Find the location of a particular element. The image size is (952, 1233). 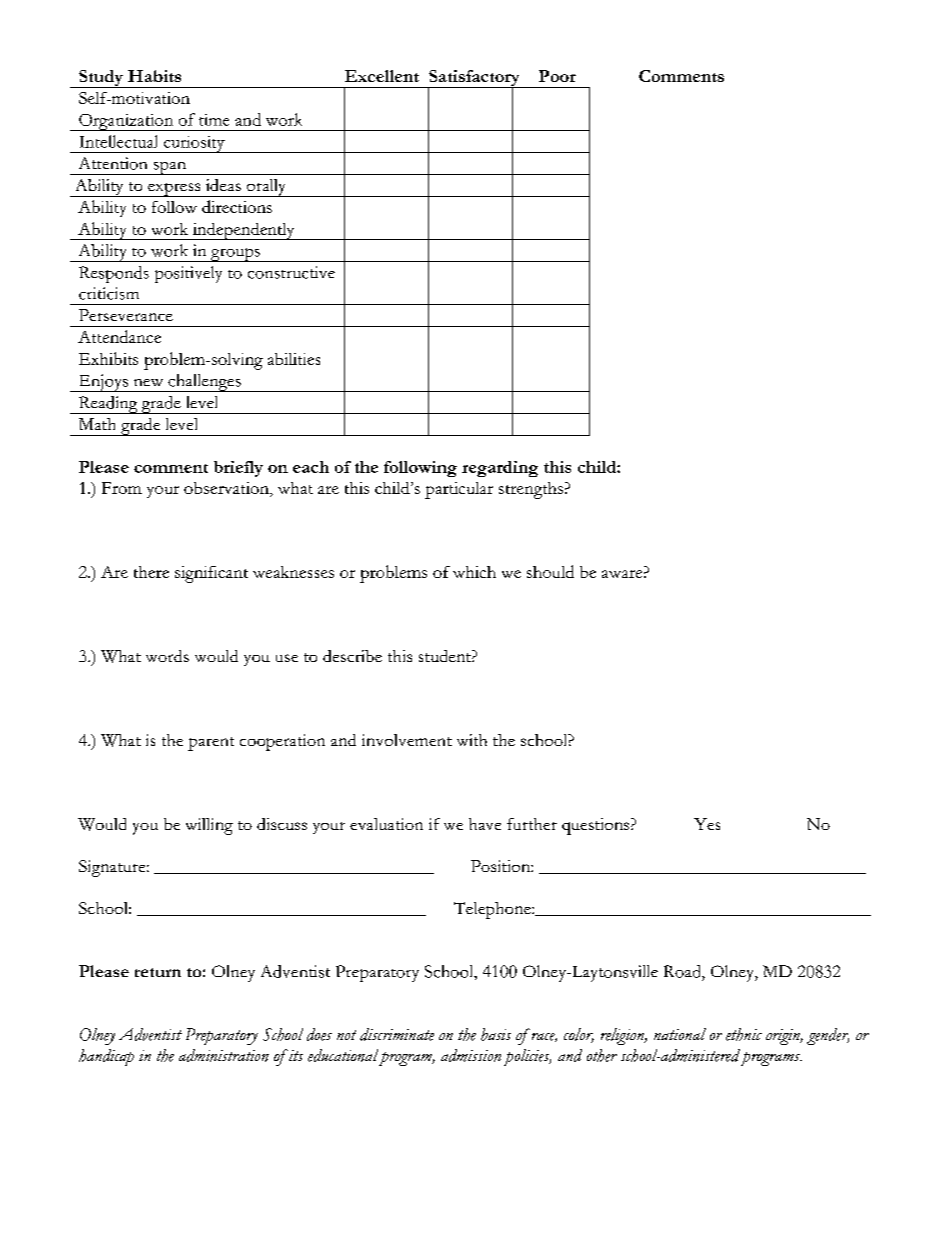

Satisfactory is located at coordinates (474, 79).
